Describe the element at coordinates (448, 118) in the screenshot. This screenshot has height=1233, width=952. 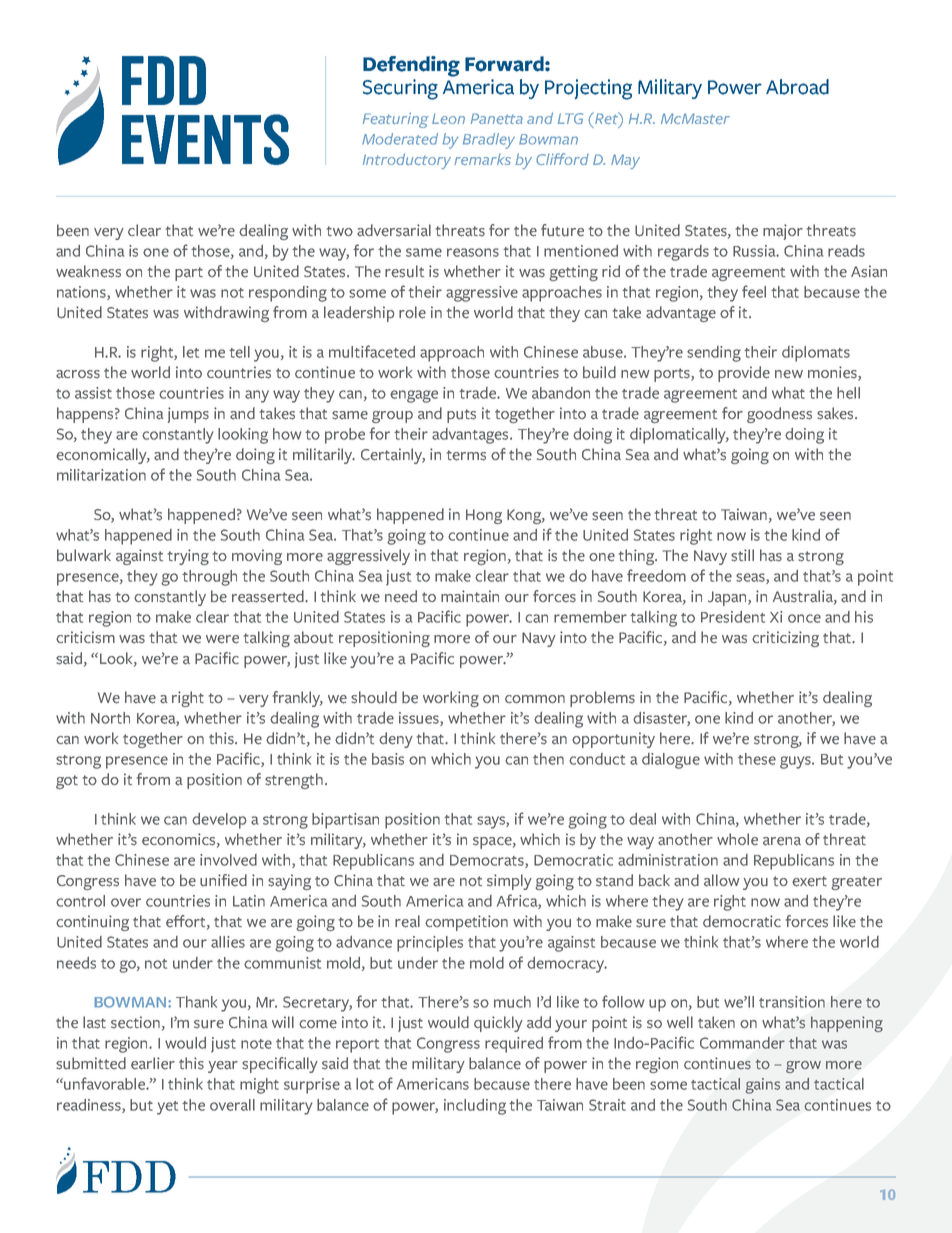
I see `Leon` at that location.
